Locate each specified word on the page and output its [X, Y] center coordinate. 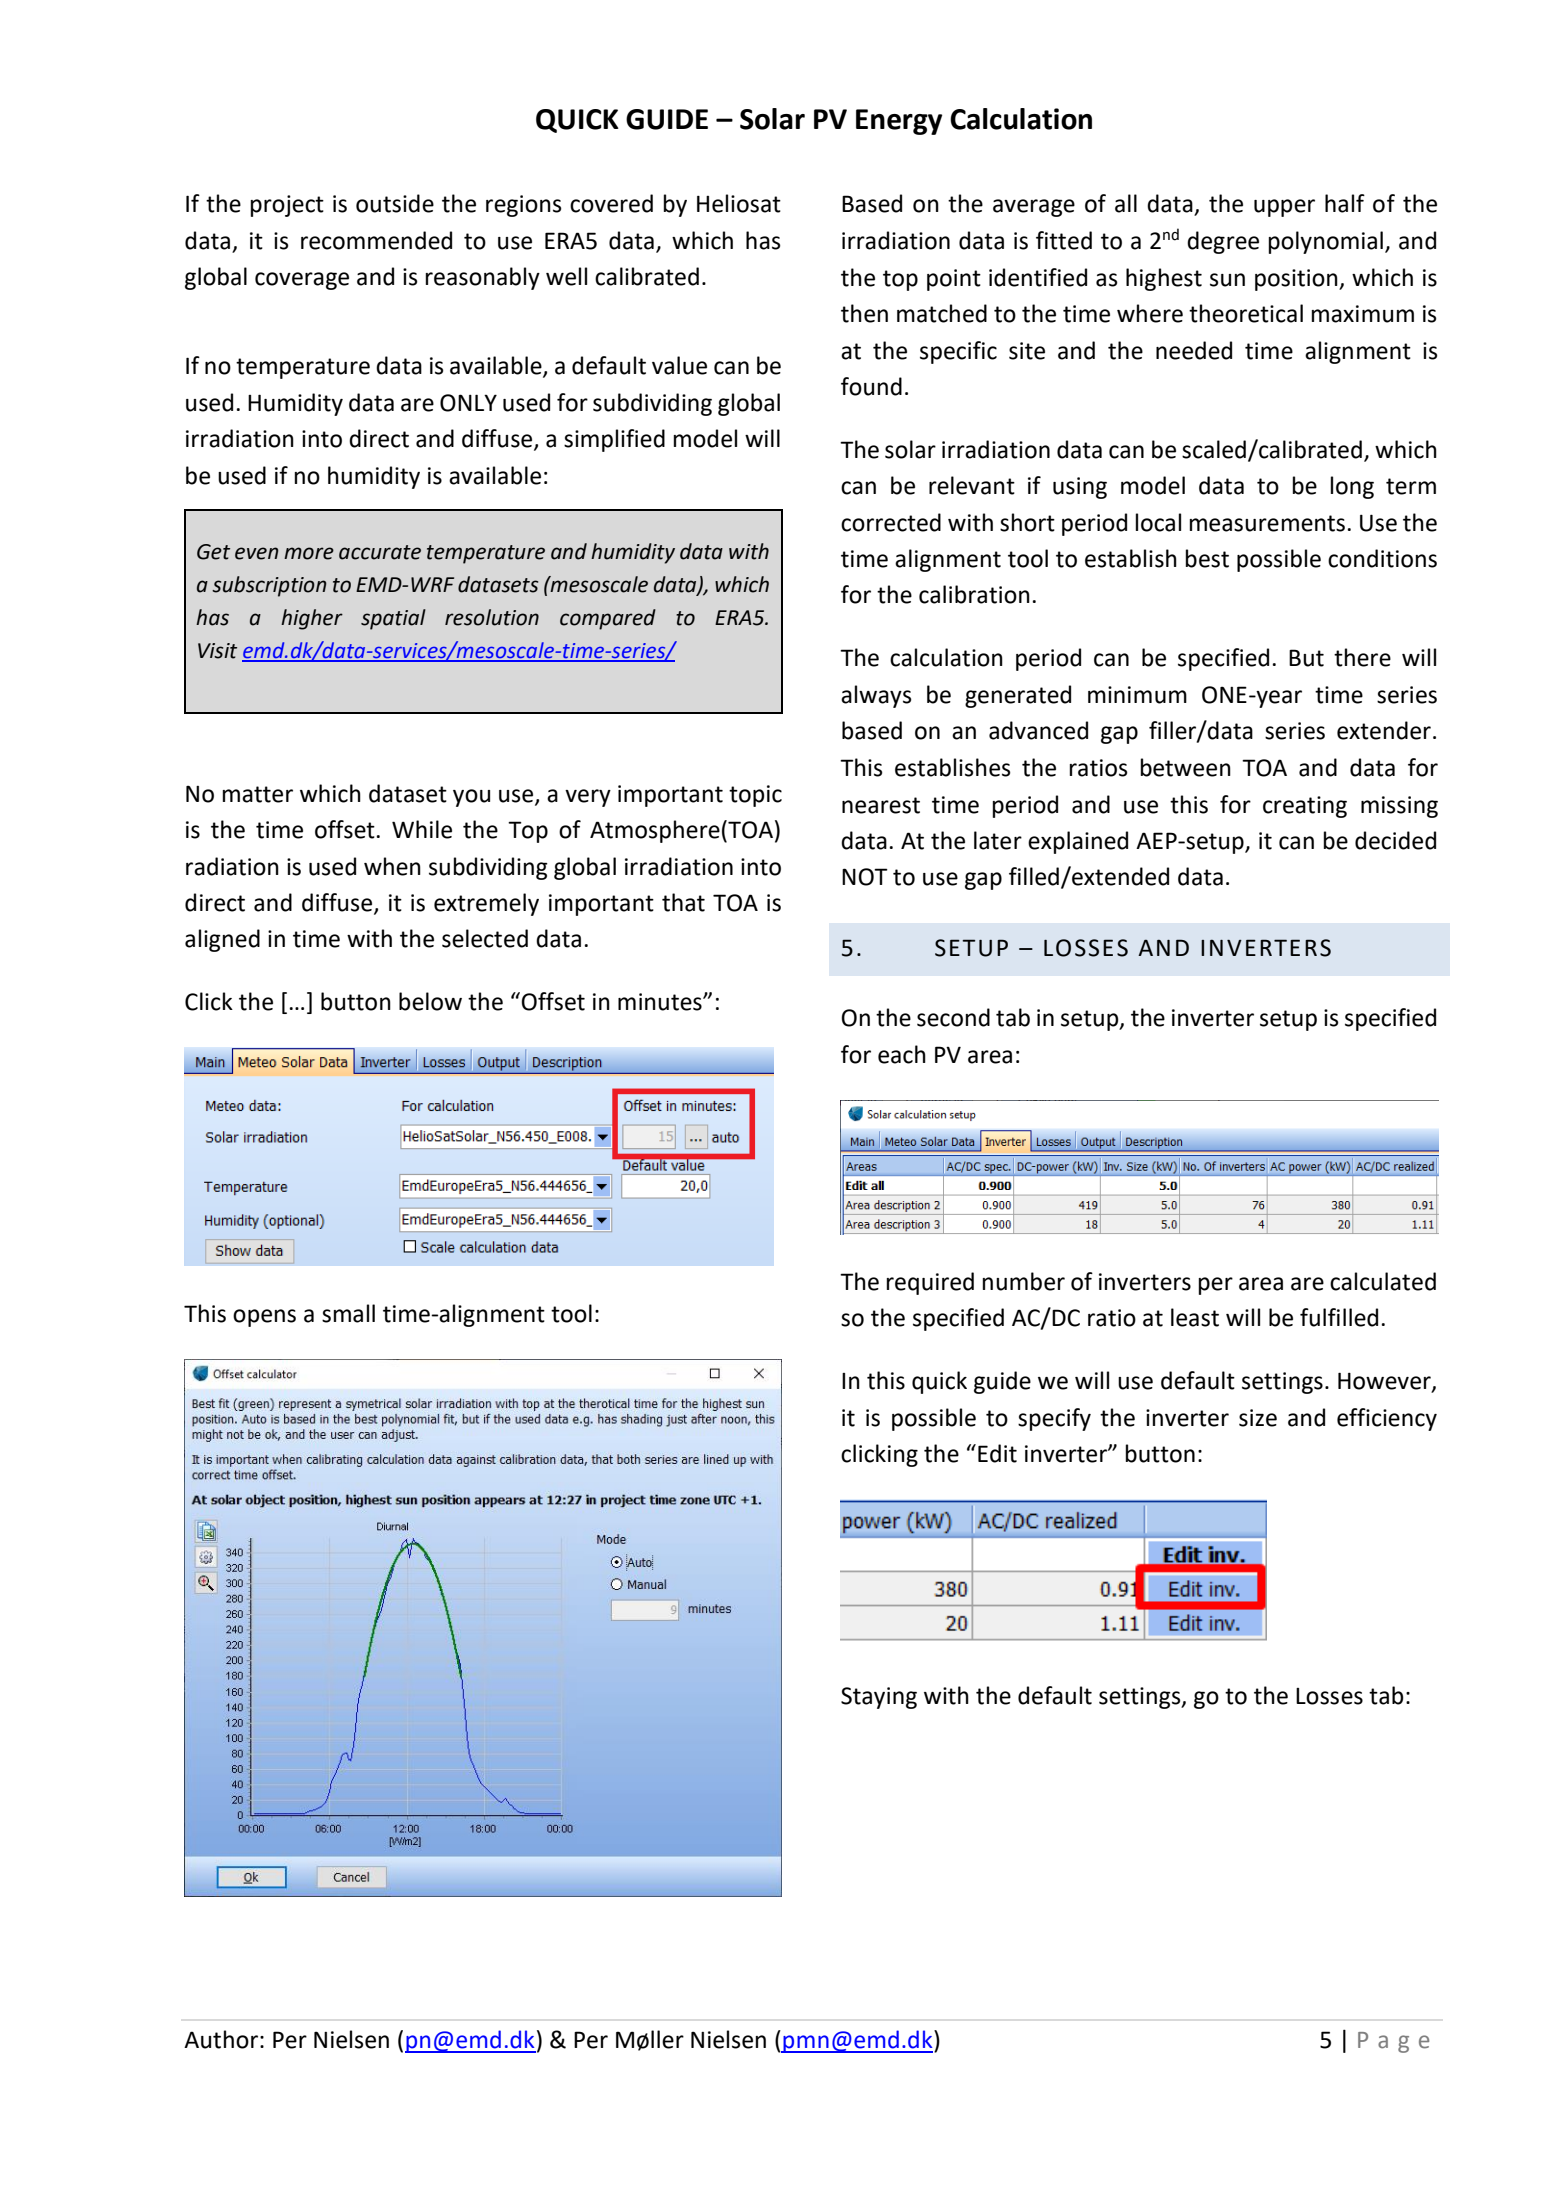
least [1195, 1317]
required [930, 1283]
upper [1284, 208]
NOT [865, 877]
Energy [899, 122]
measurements [1267, 523]
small [348, 1313]
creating [1305, 807]
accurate [380, 552]
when [392, 866]
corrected [891, 522]
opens [264, 1318]
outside [395, 203]
